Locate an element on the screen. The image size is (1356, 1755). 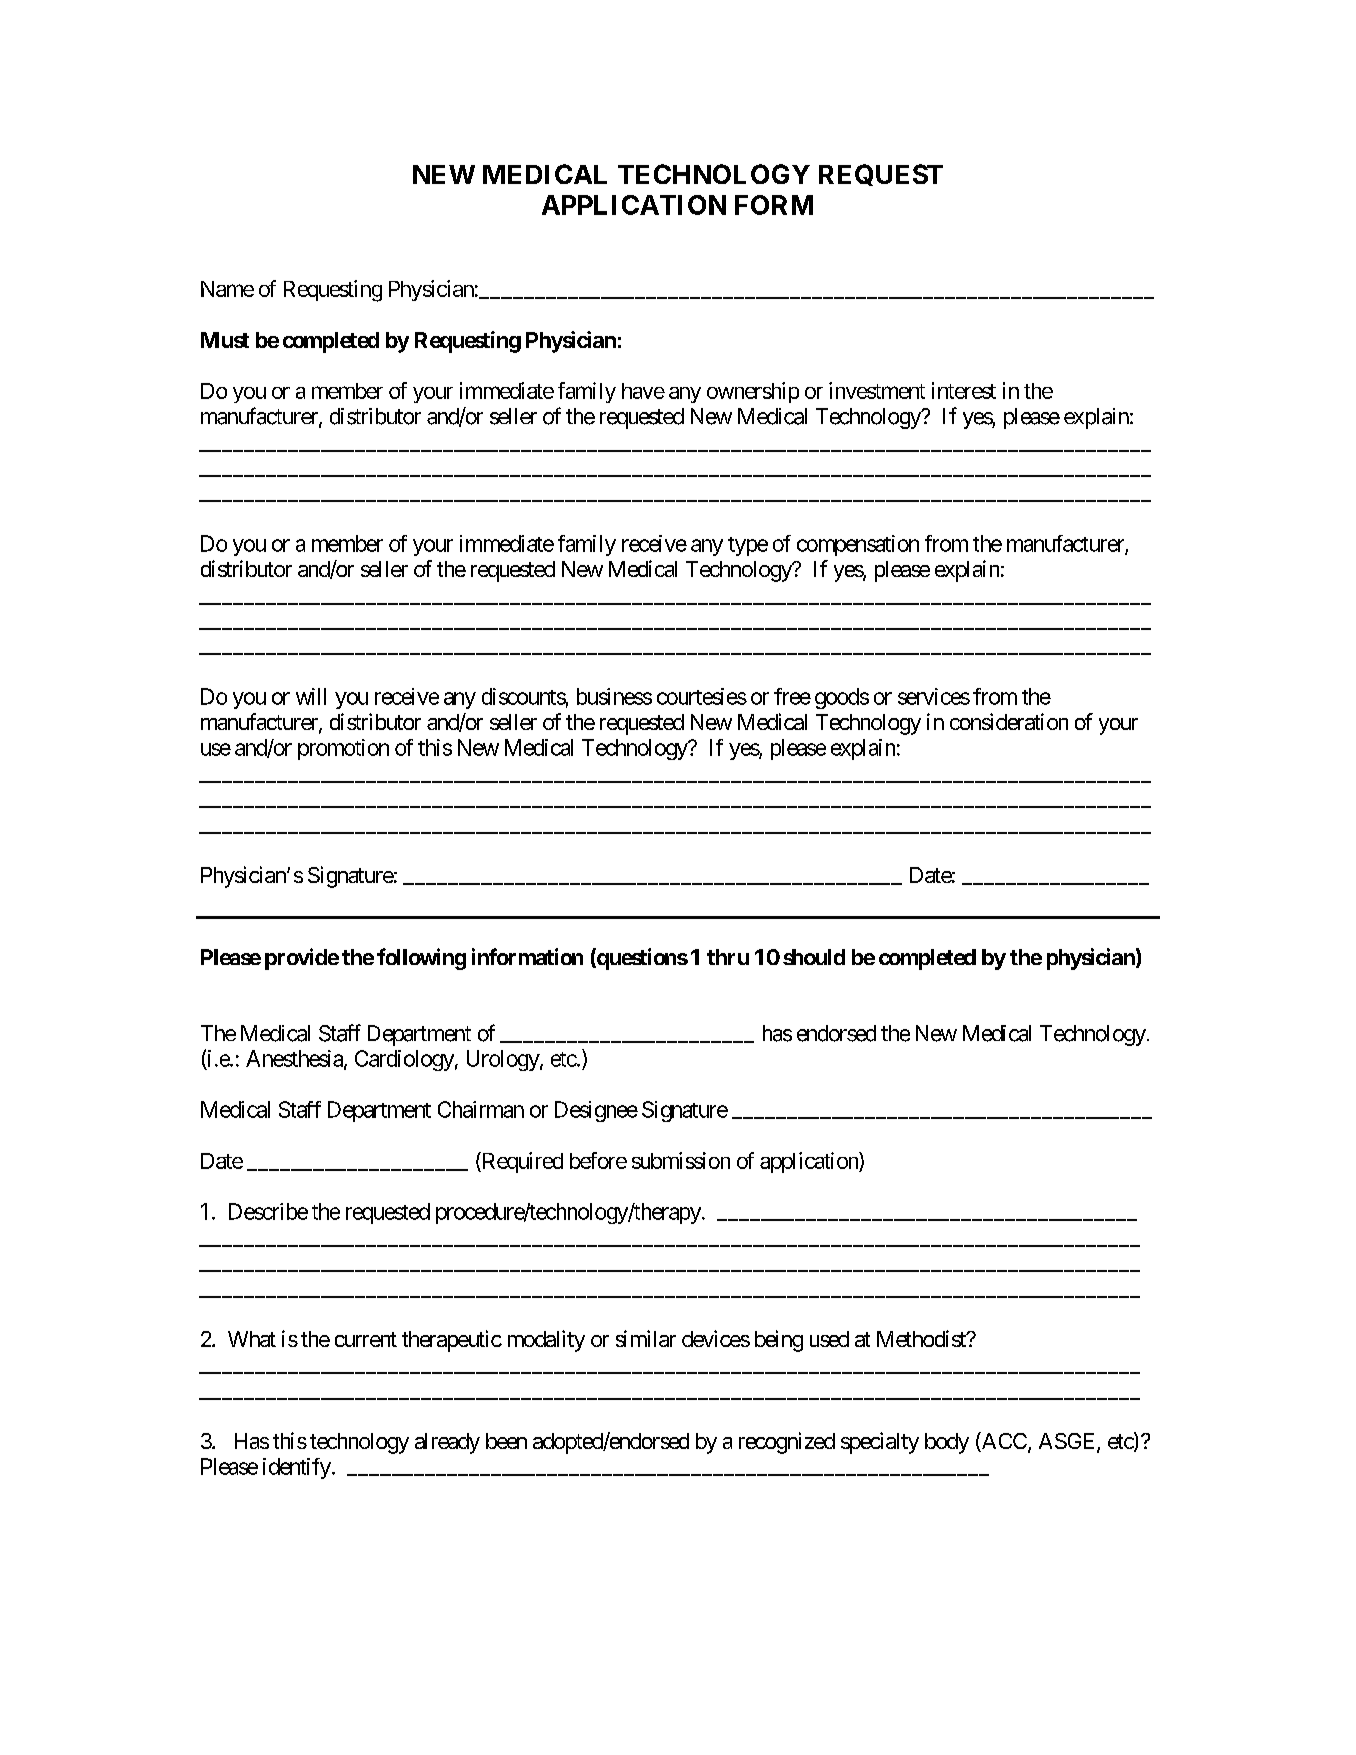
Anesthesia is located at coordinates (295, 1059).
